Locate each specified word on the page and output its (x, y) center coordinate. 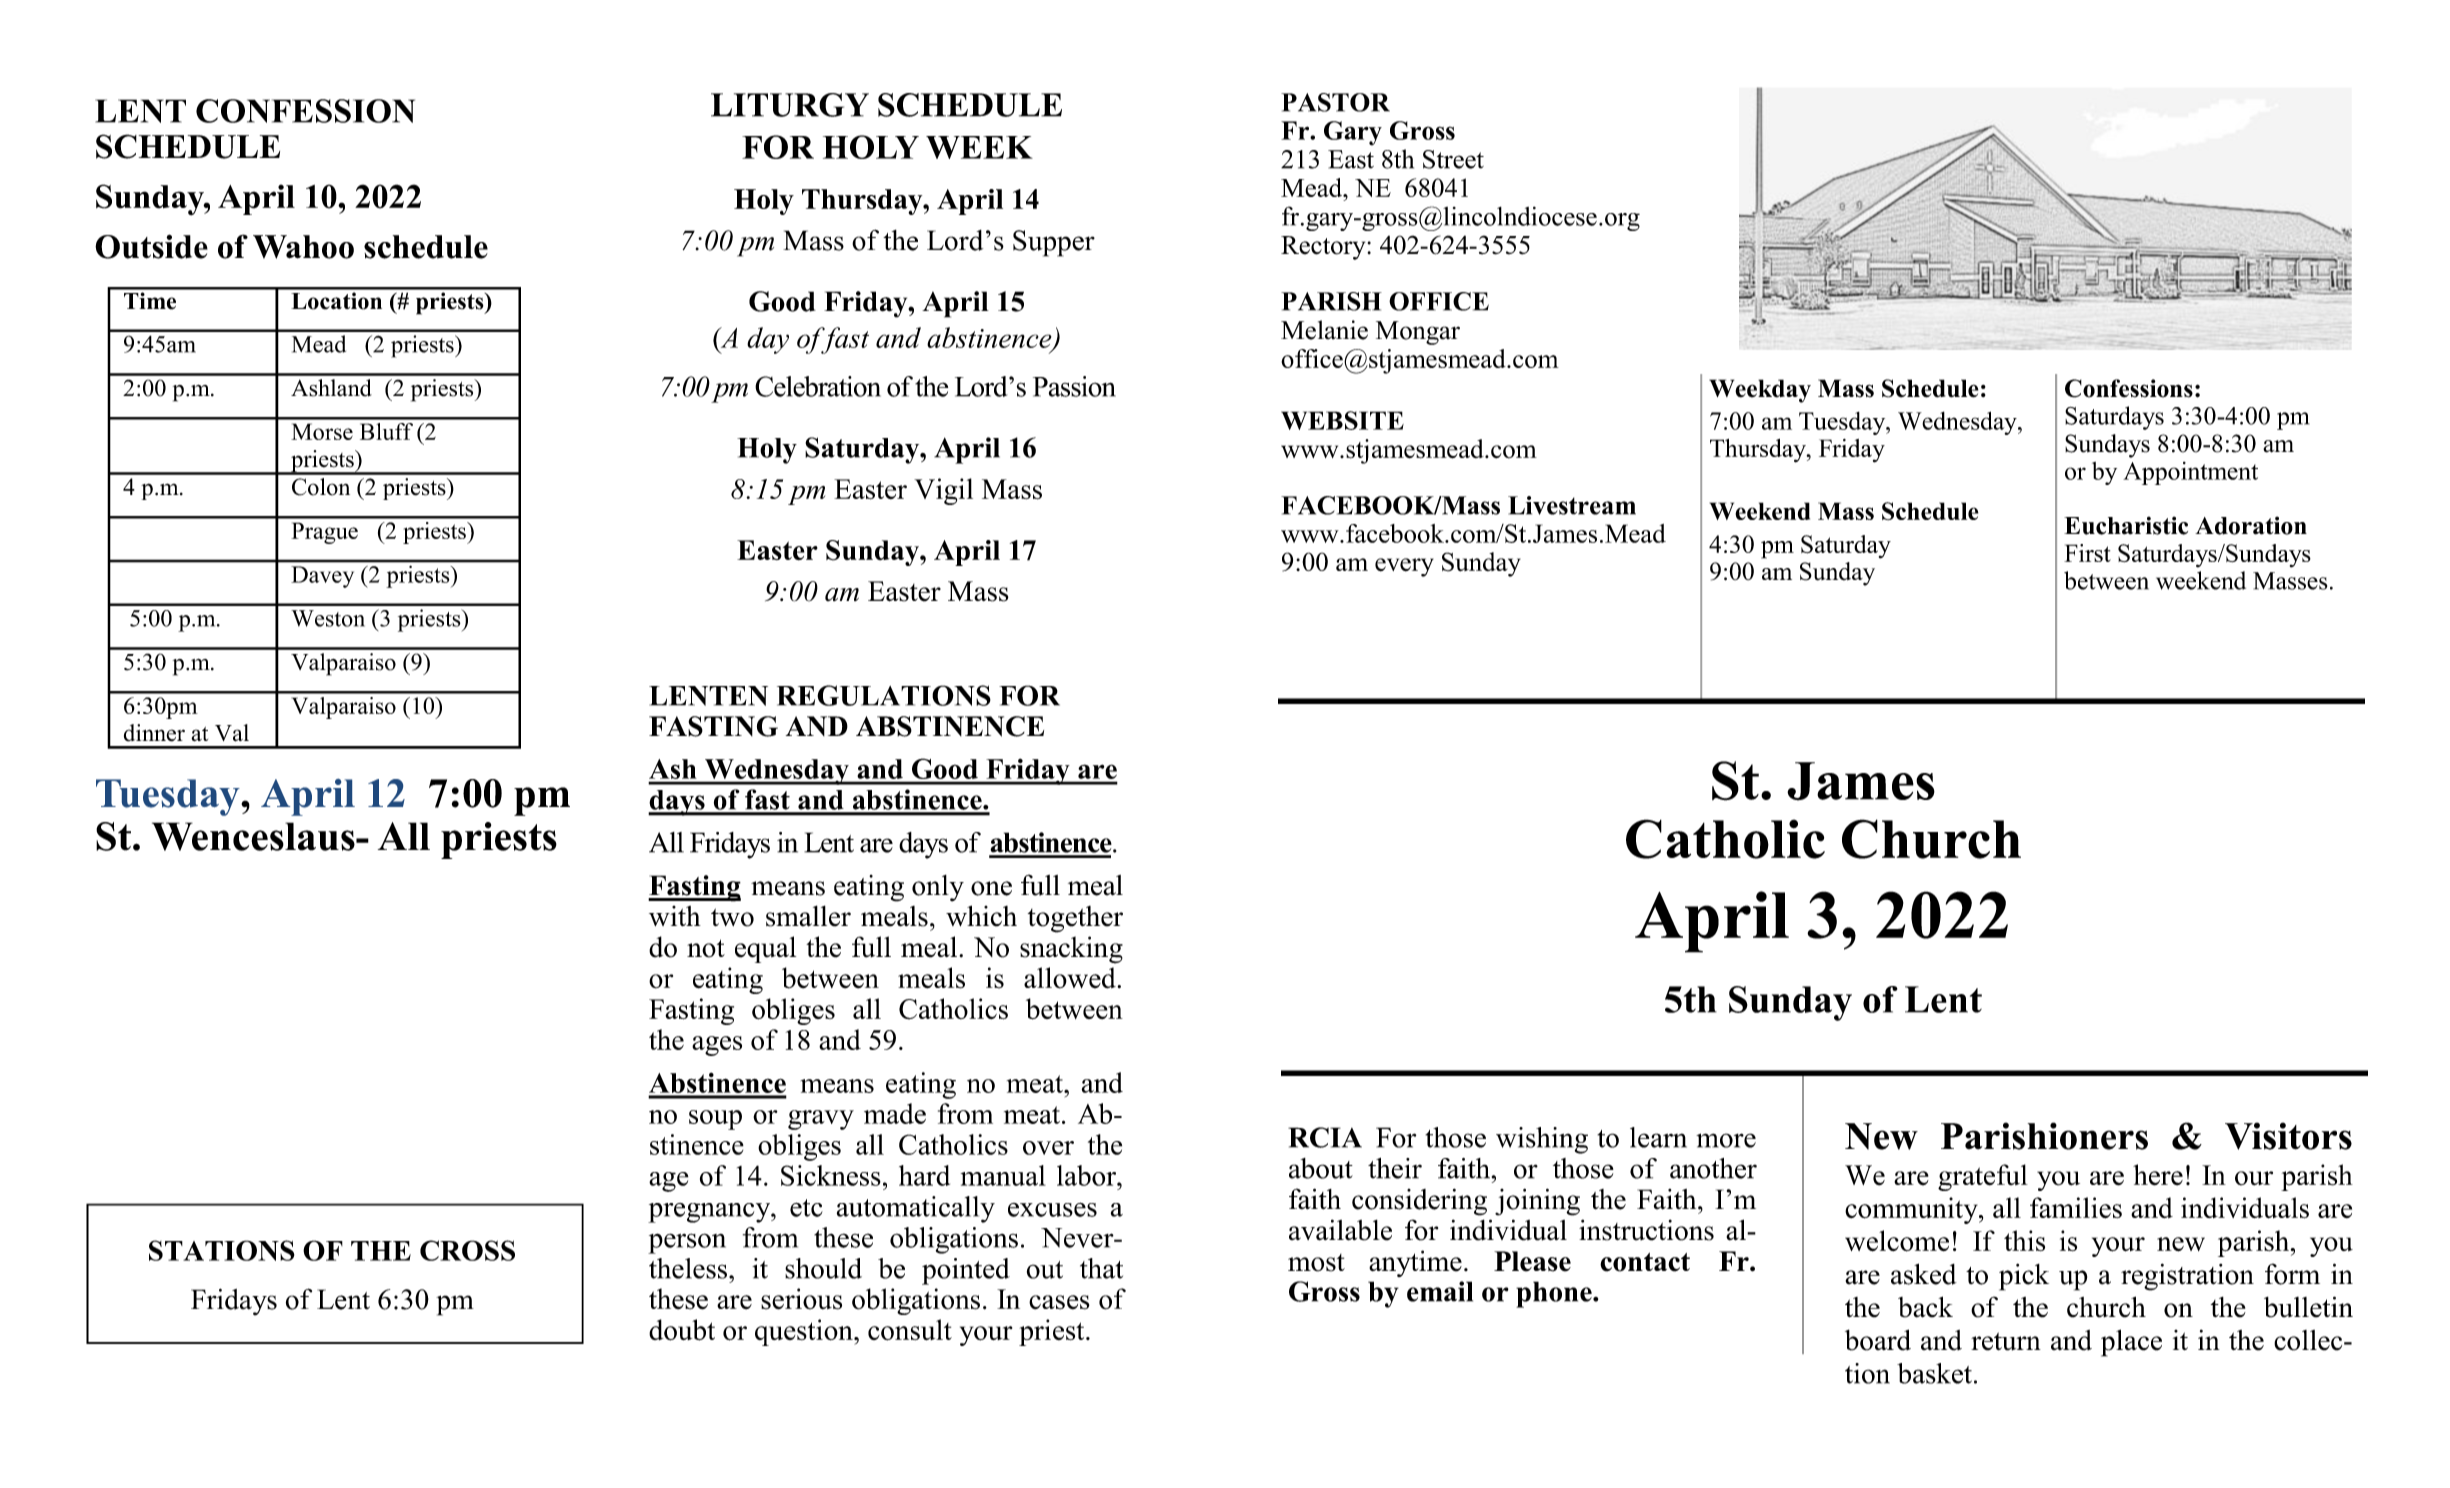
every (1404, 567)
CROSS (467, 1250)
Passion (1074, 386)
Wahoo (303, 247)
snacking (1071, 950)
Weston (328, 618)
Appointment (2190, 473)
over (1048, 1148)
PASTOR (1335, 102)
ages (717, 1046)
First (2087, 553)
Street (1453, 159)
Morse (322, 431)
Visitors (2288, 1136)
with (675, 916)
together (1075, 919)
